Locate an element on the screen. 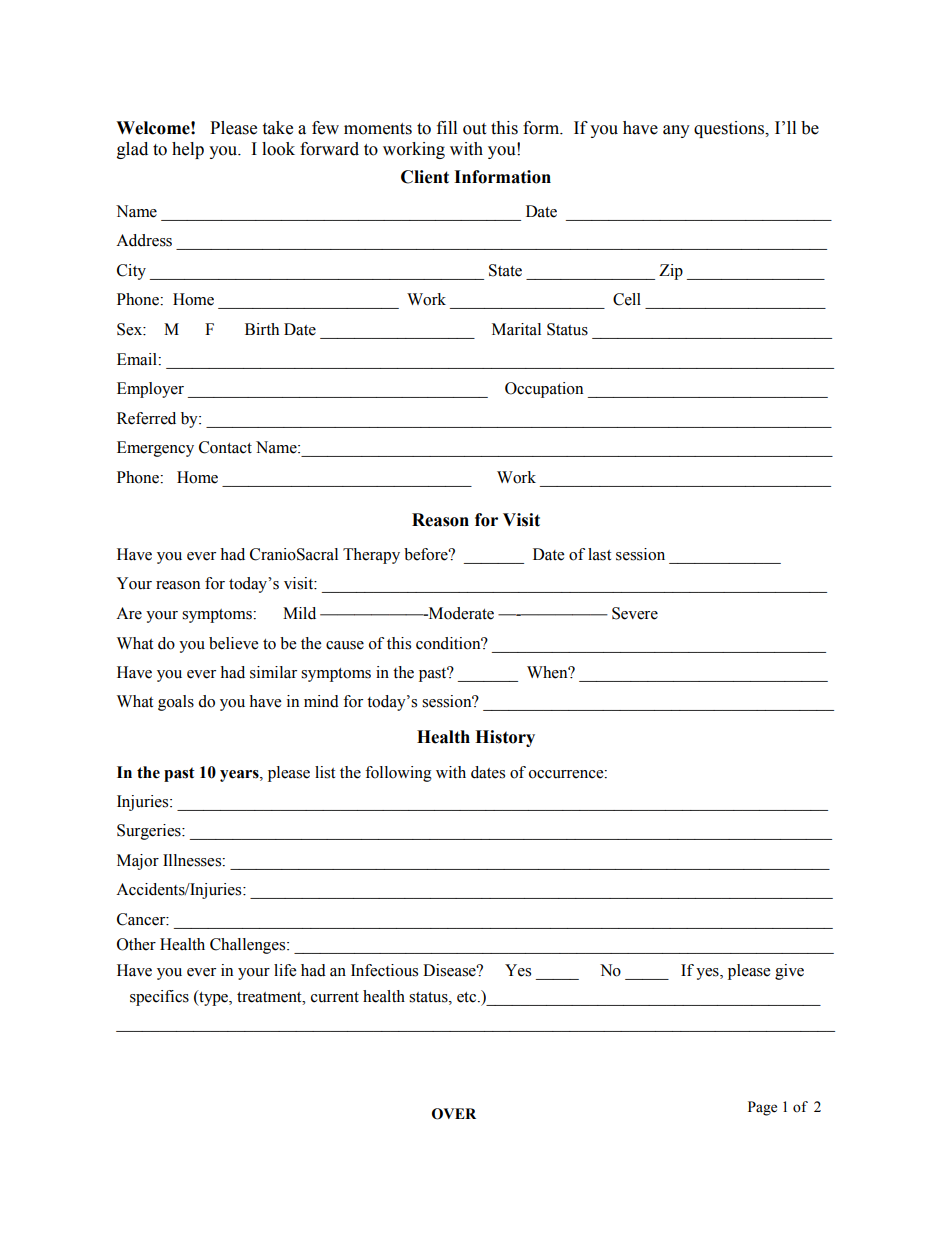  Marital is located at coordinates (516, 329).
